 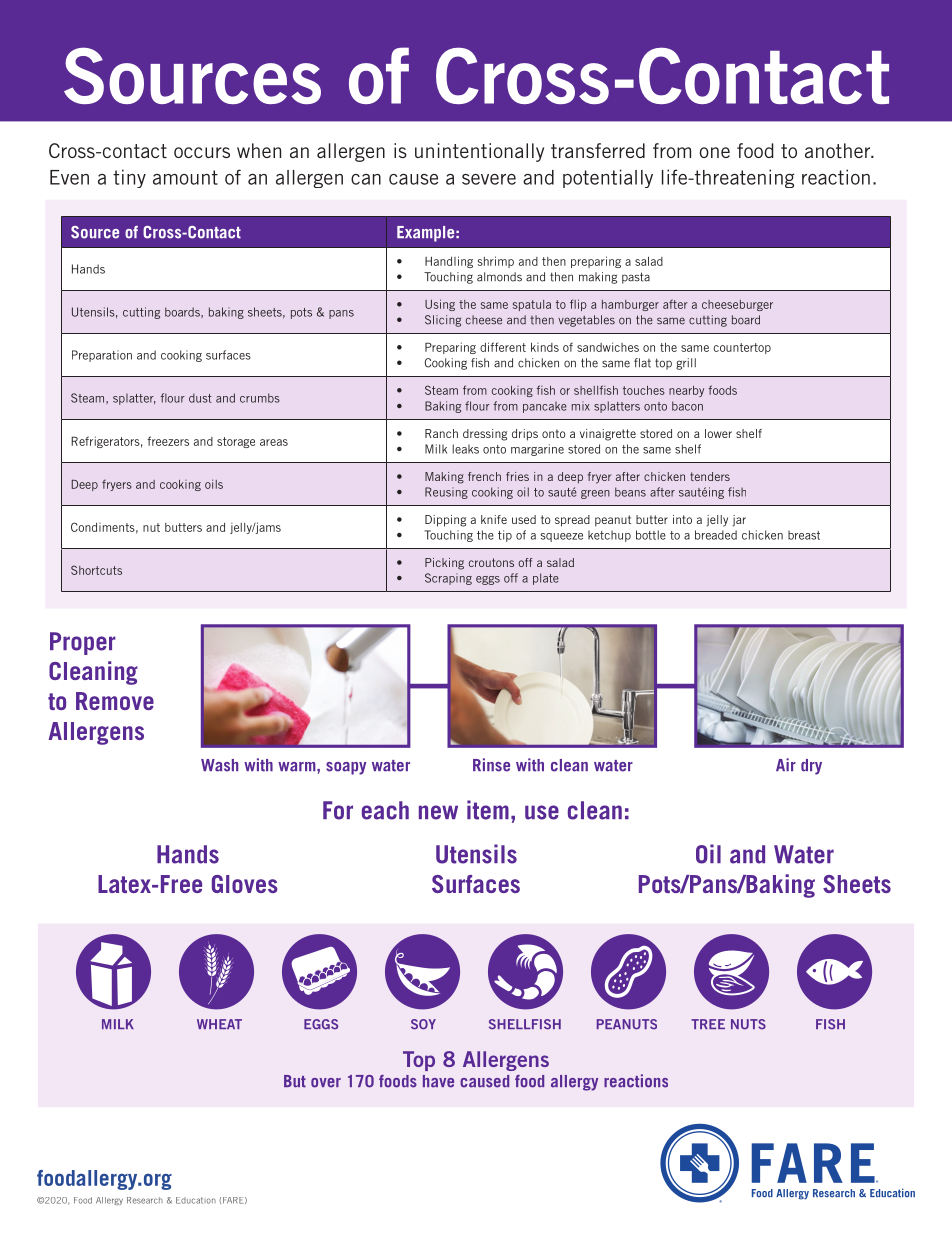 What do you see at coordinates (716, 535) in the document?
I see `breaded` at bounding box center [716, 535].
